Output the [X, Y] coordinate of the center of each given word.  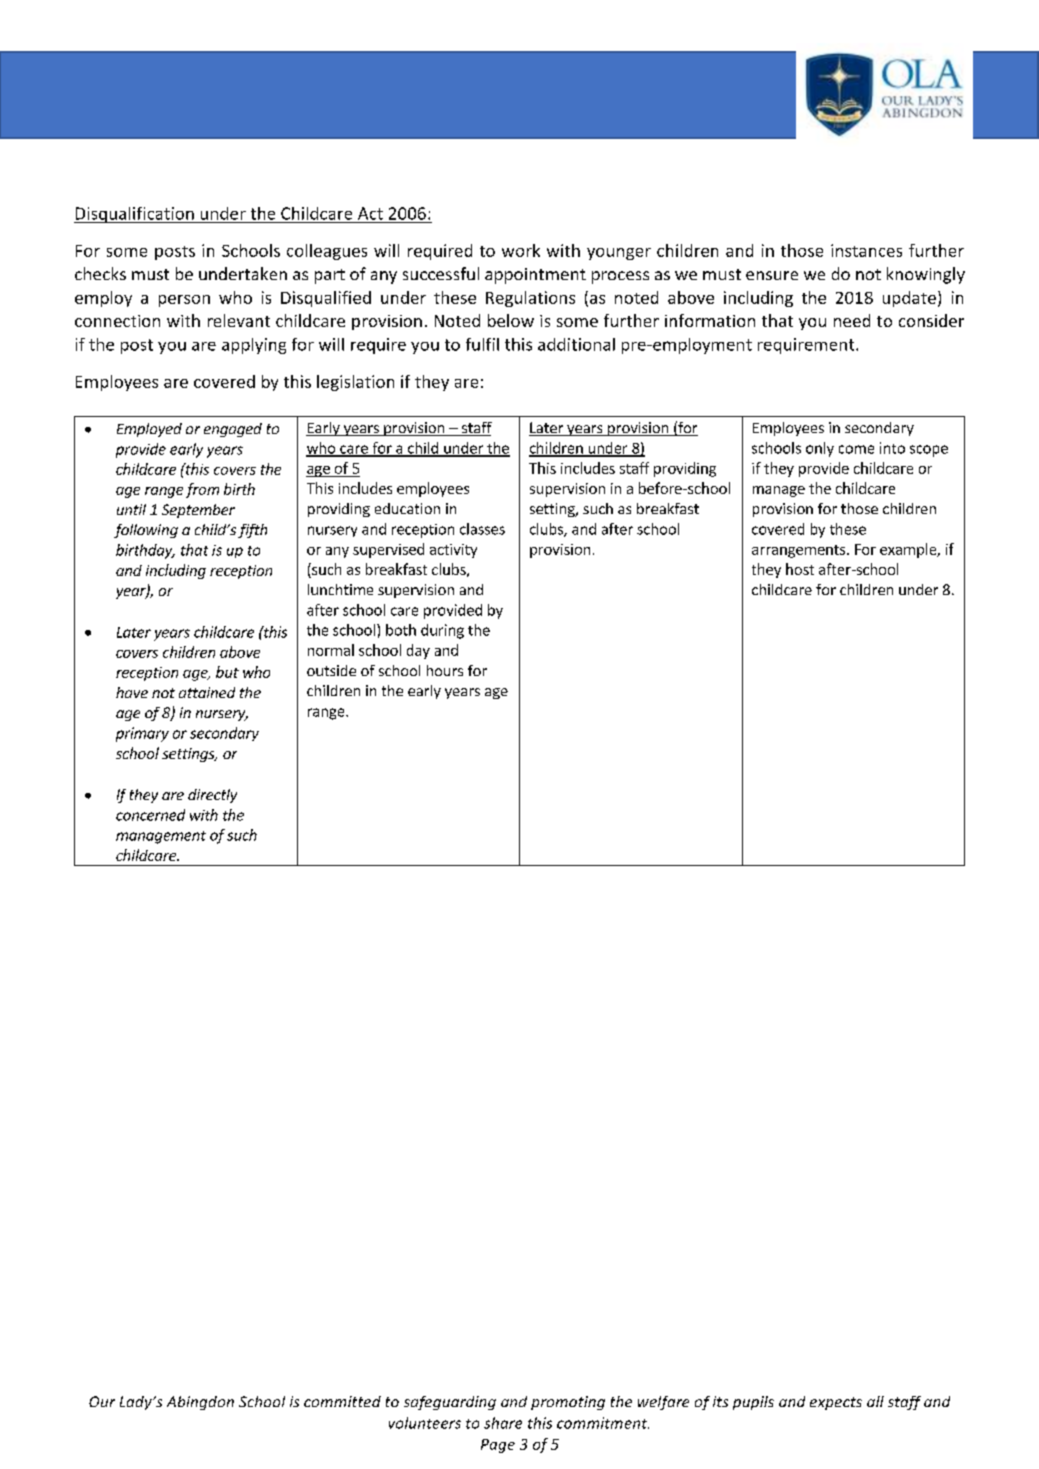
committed [342, 1401]
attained [207, 692]
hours [445, 670]
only [820, 449]
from [202, 490]
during [442, 631]
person [184, 301]
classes [482, 529]
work [521, 250]
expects [836, 1403]
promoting [568, 1403]
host [800, 569]
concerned [150, 815]
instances [866, 250]
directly [212, 796]
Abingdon [200, 1403]
